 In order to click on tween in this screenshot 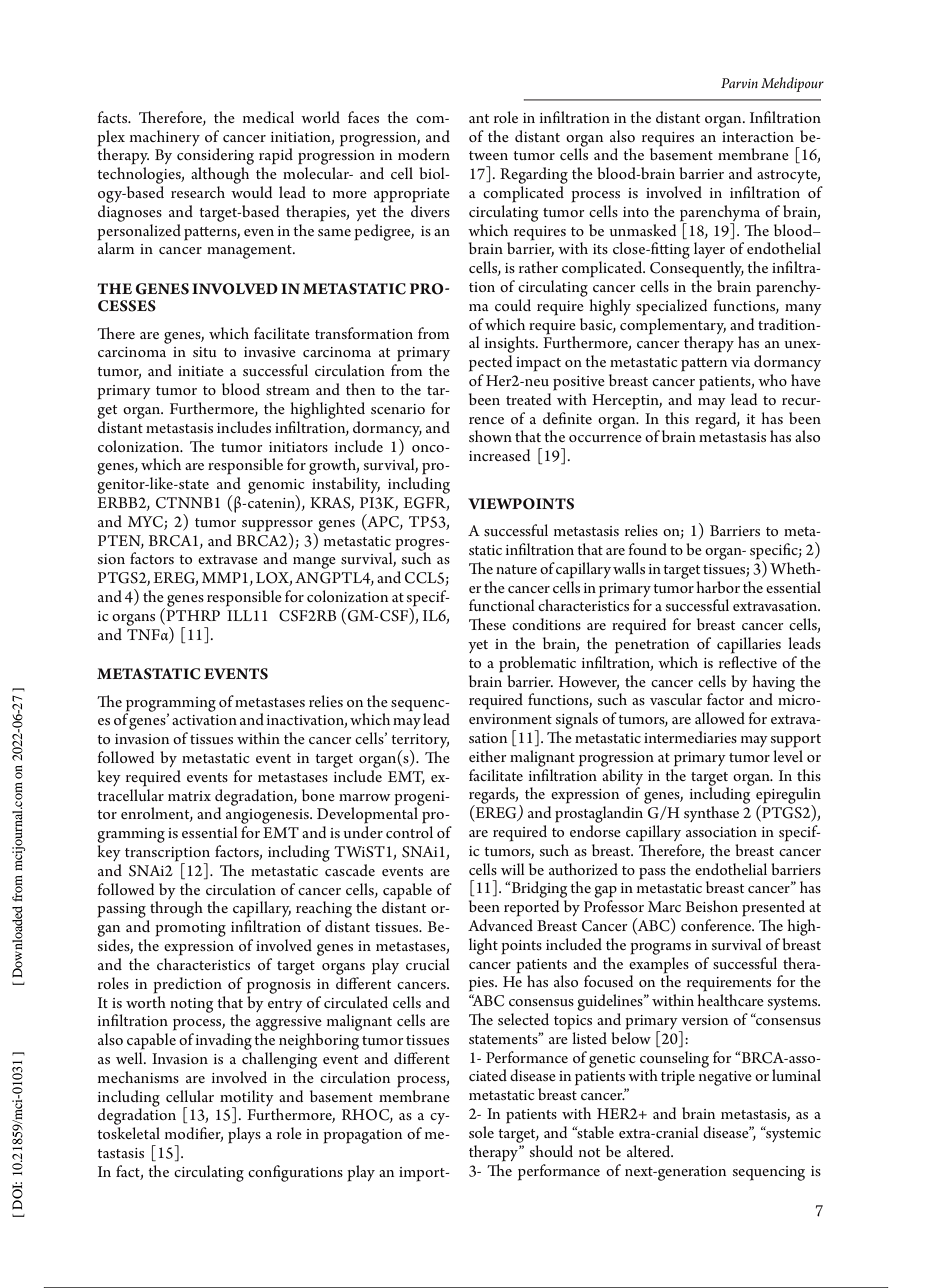, I will do `click(488, 155)`.
